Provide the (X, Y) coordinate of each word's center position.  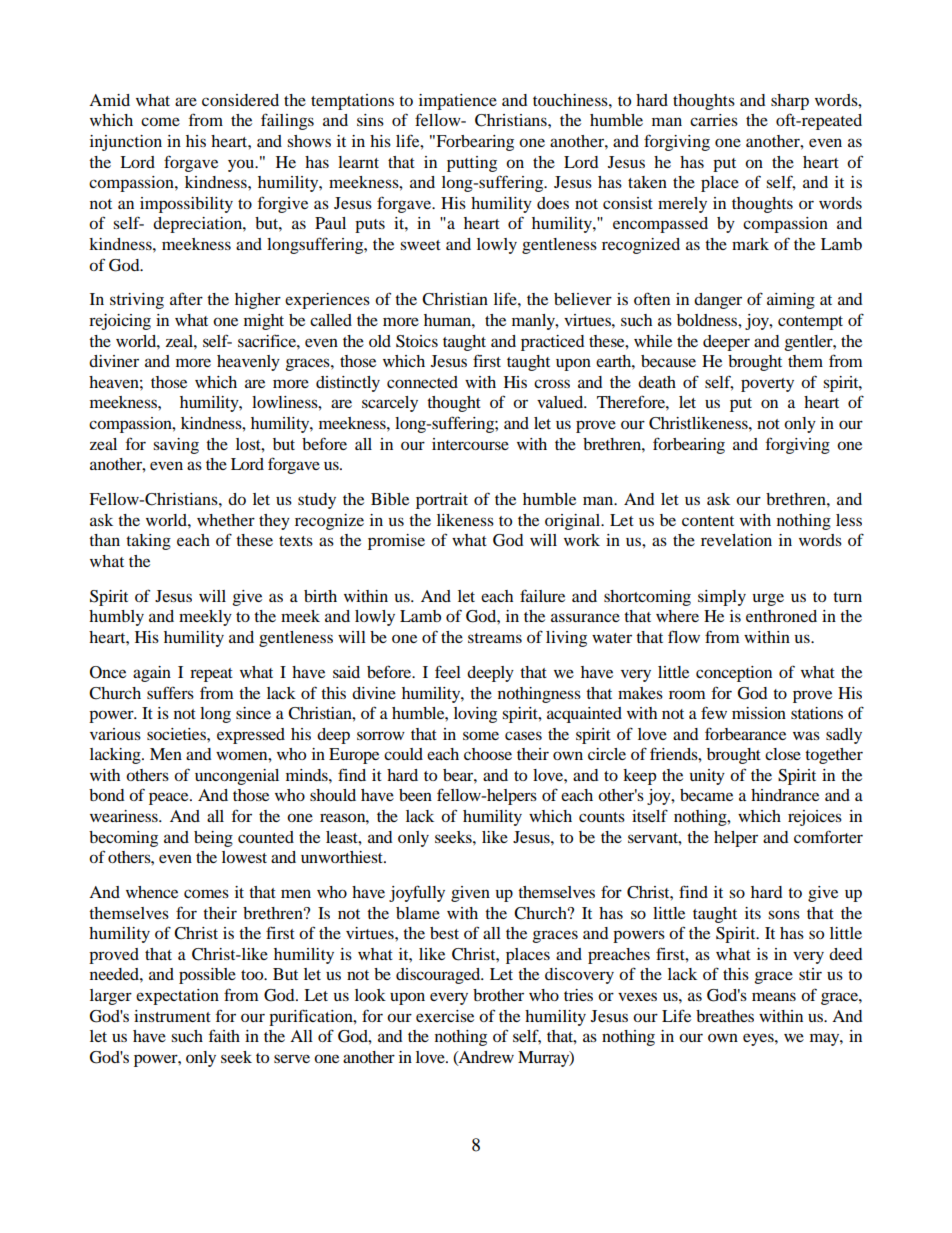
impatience (458, 102)
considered (240, 100)
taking (148, 542)
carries (714, 120)
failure (542, 595)
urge (768, 599)
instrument (172, 1016)
